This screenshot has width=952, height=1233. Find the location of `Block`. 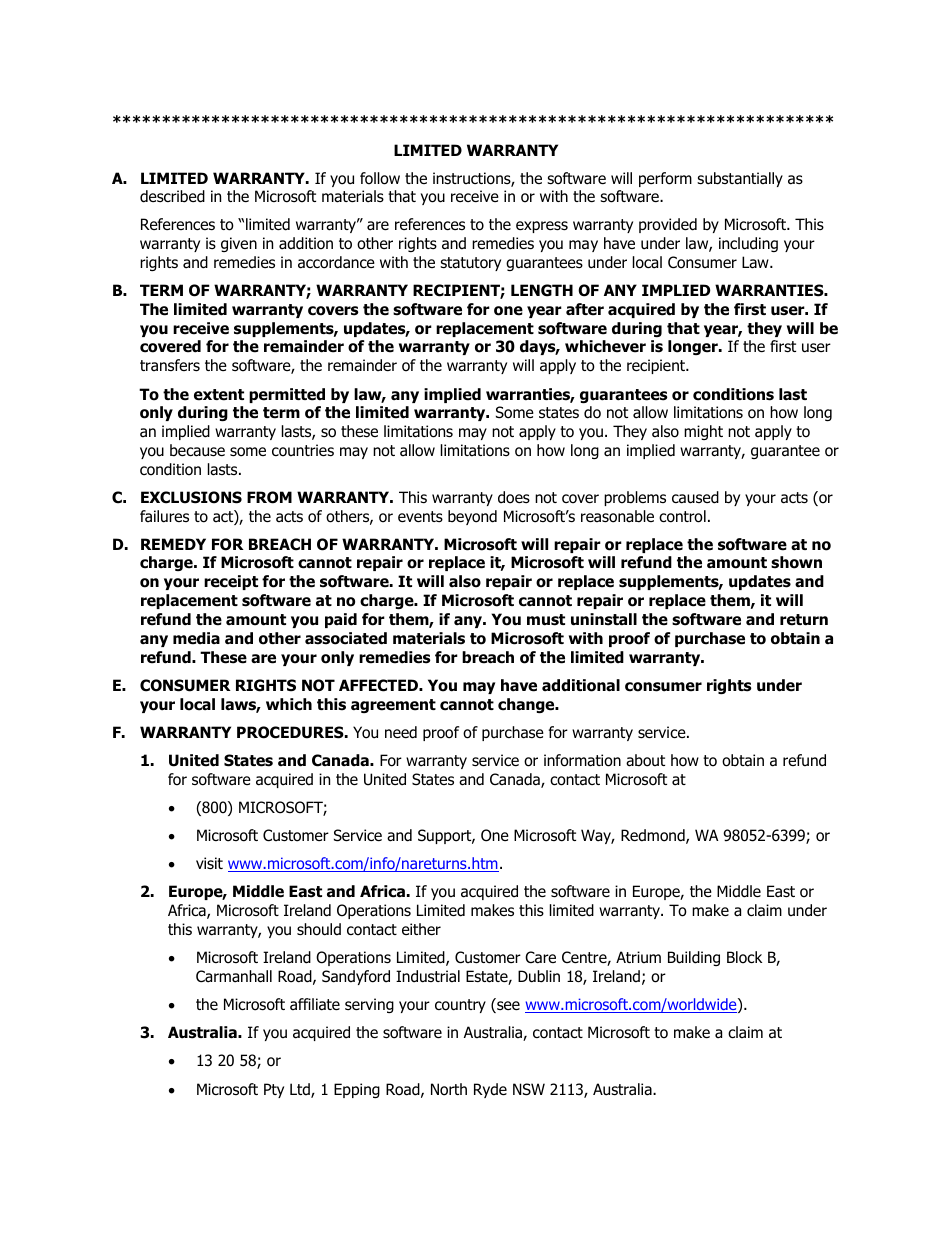

Block is located at coordinates (744, 957).
